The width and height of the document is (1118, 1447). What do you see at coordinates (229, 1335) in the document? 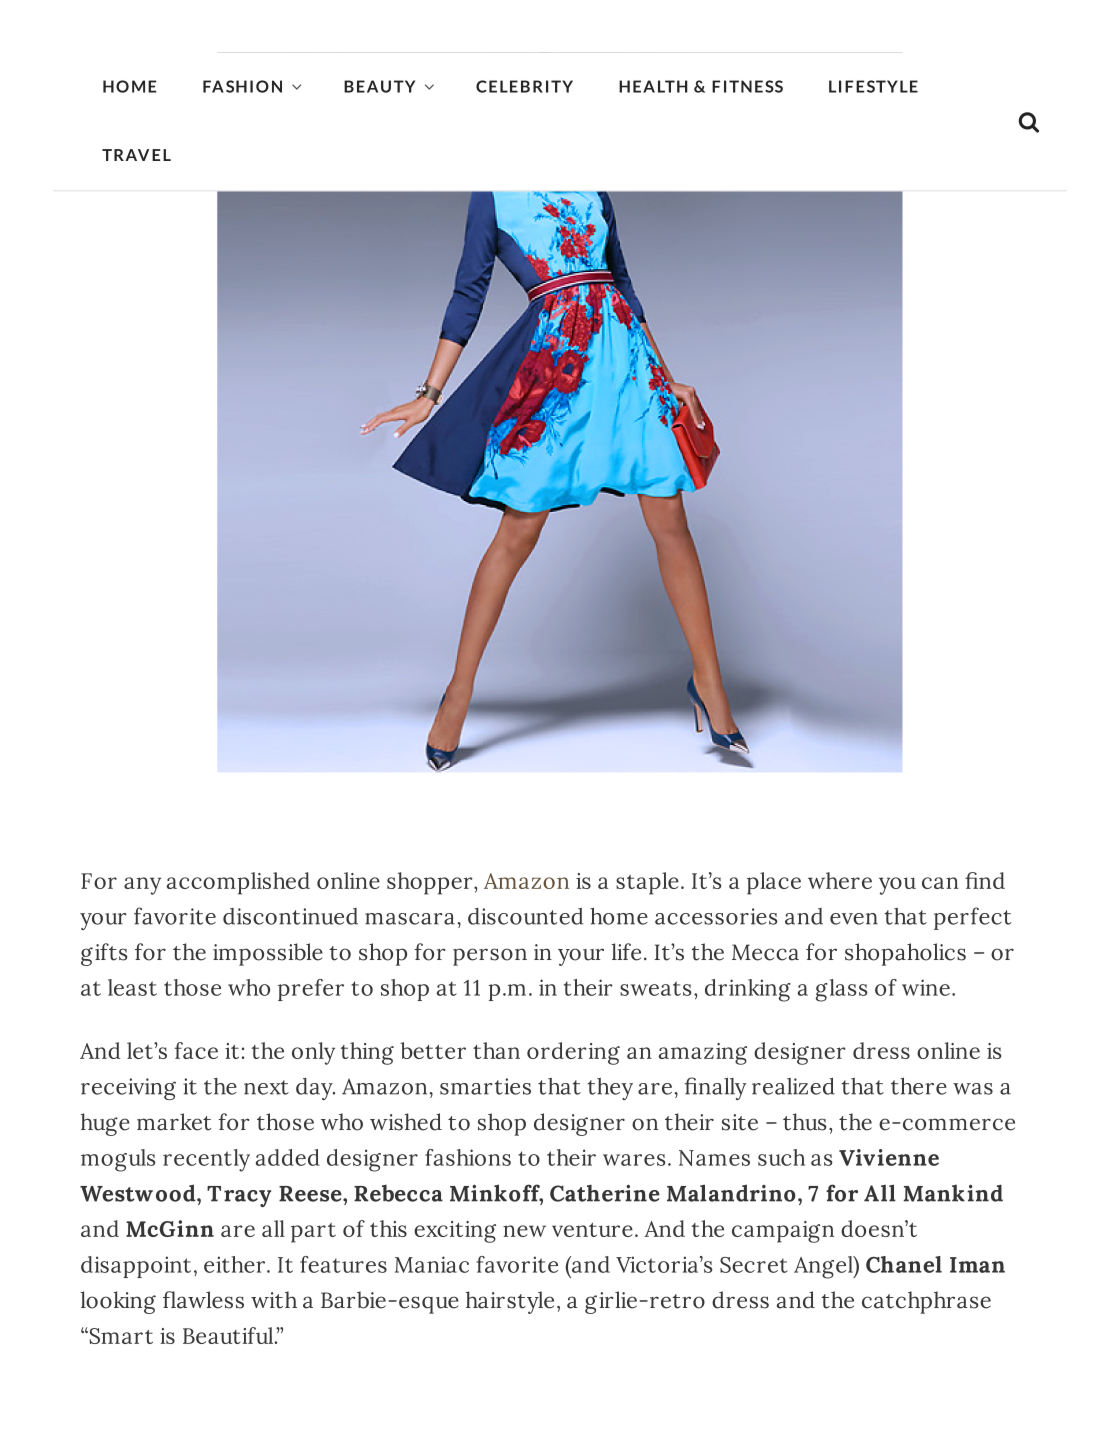
I see `Beautiful` at bounding box center [229, 1335].
